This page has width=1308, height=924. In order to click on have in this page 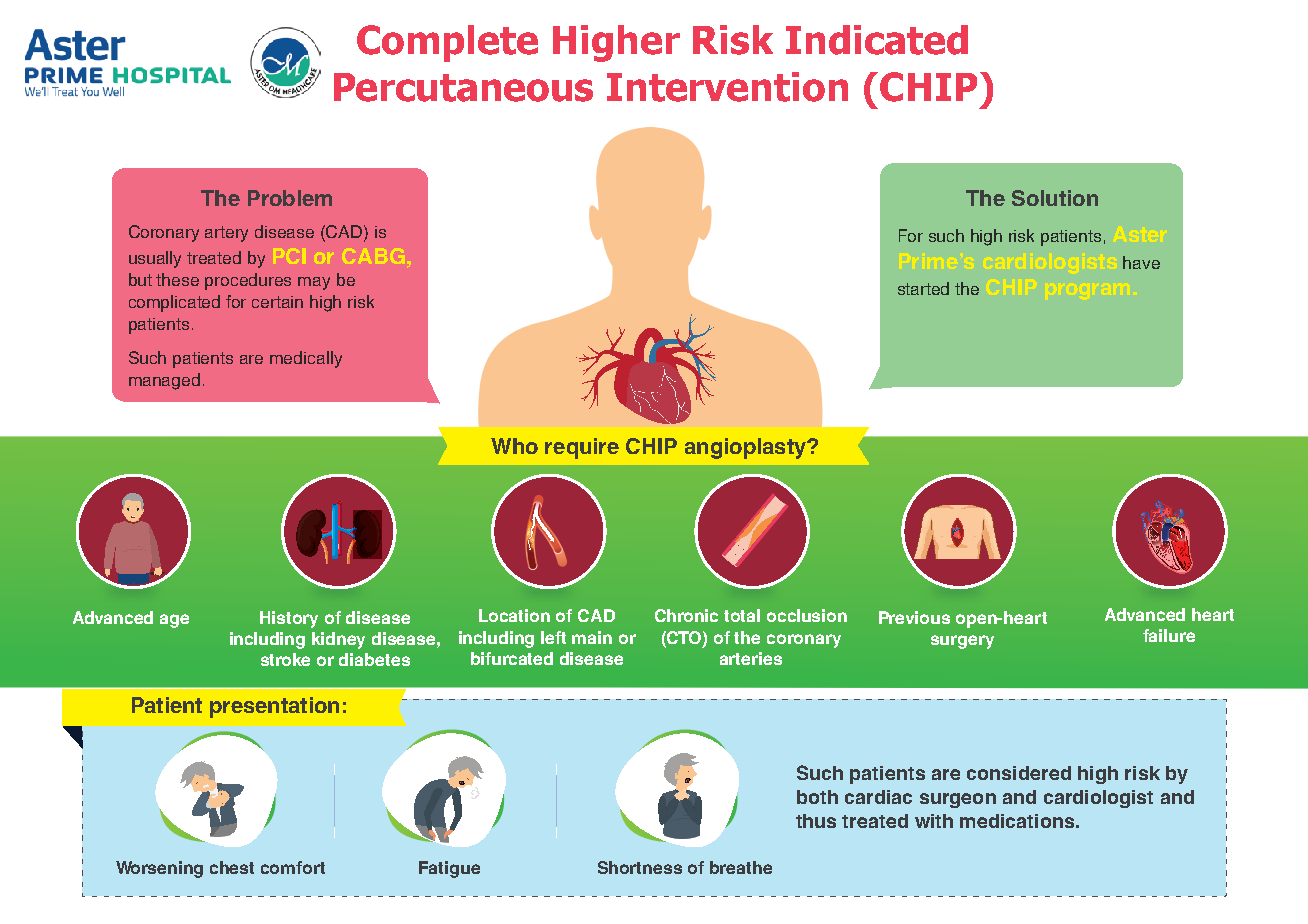, I will do `click(1141, 262)`.
